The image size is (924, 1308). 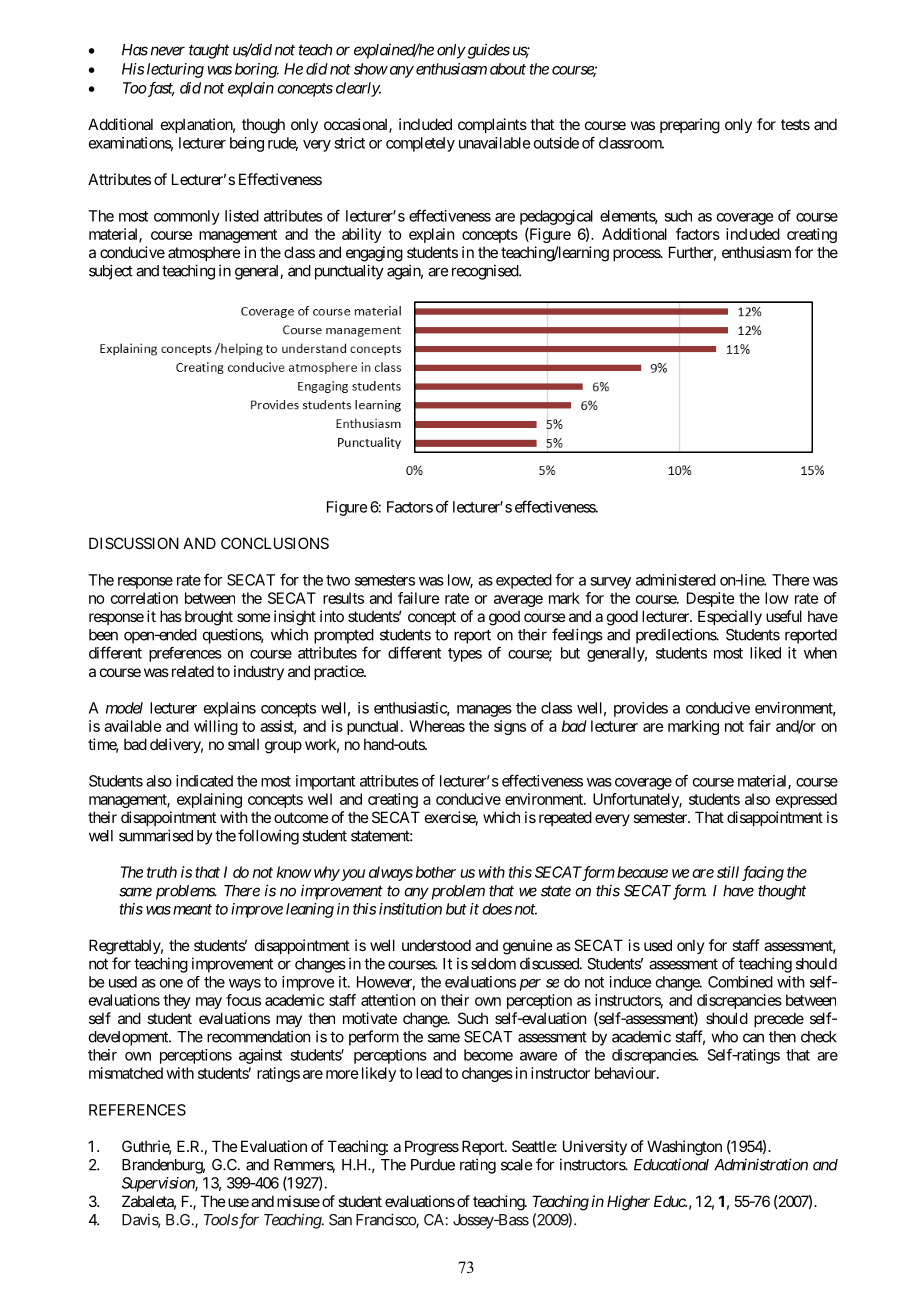 What do you see at coordinates (374, 254) in the document?
I see `engaging` at bounding box center [374, 254].
